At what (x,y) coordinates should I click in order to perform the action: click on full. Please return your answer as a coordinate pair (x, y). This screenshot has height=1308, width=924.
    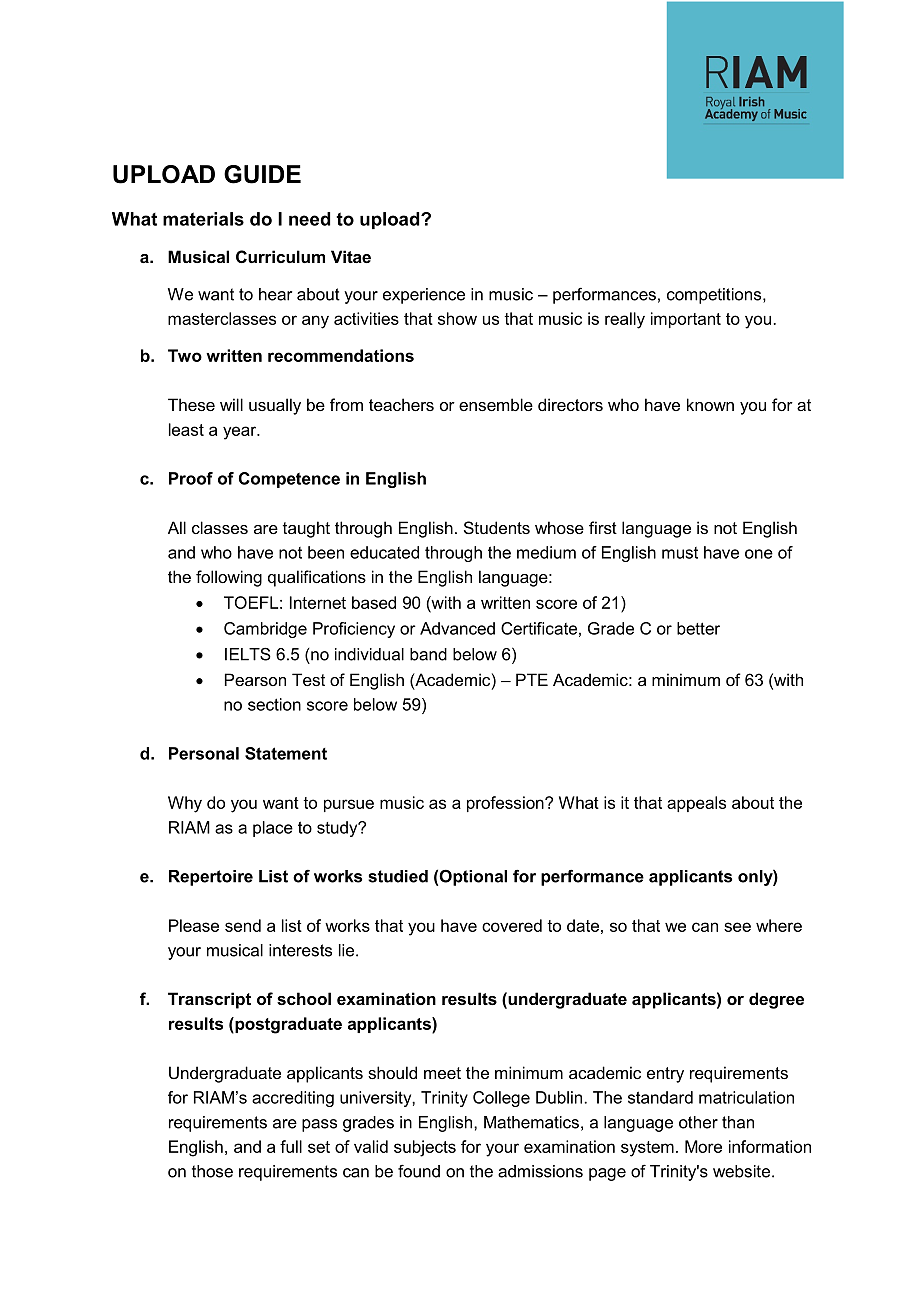
    Looking at the image, I should click on (291, 1146).
